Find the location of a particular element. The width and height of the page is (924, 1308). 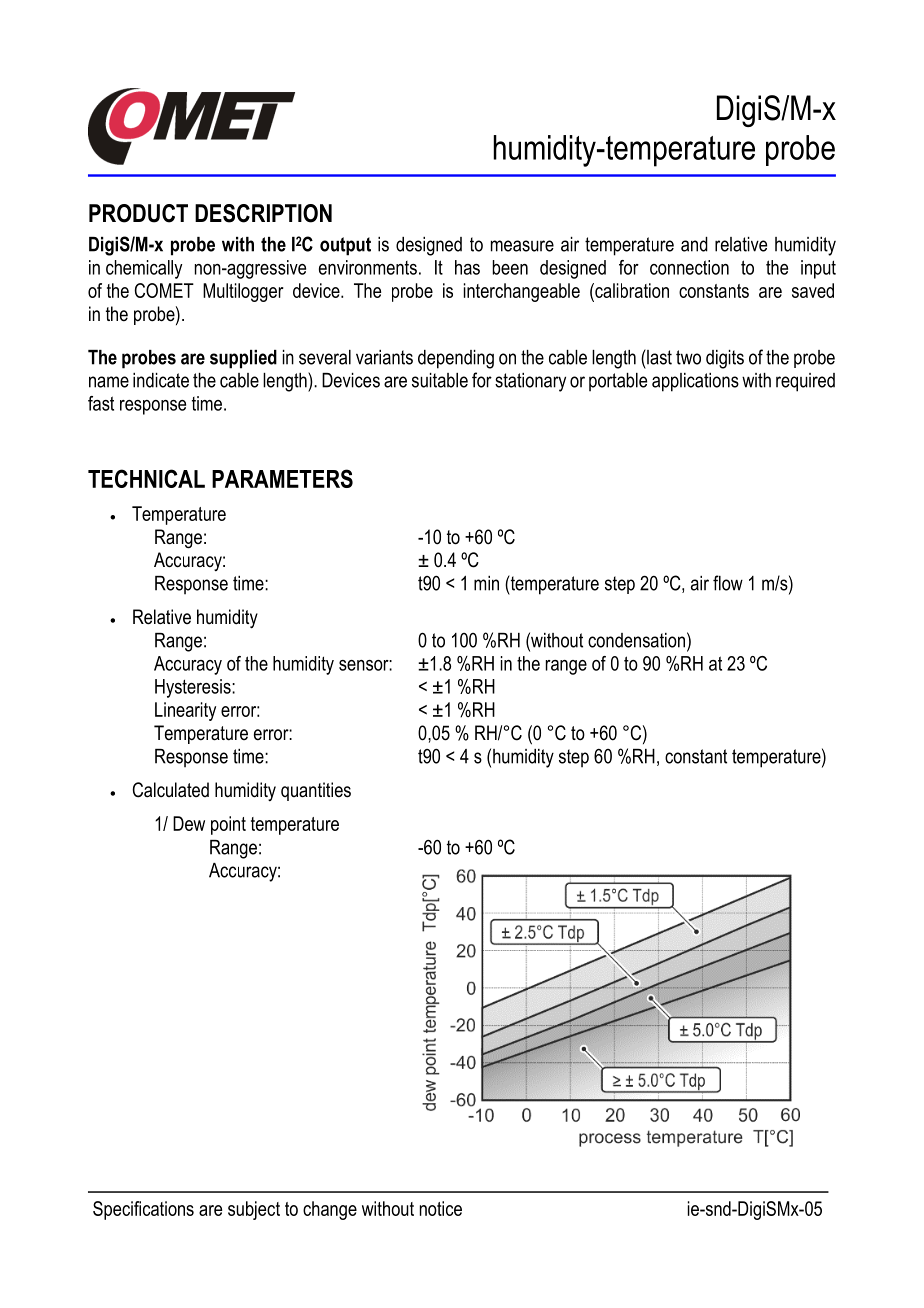

has is located at coordinates (467, 267).
